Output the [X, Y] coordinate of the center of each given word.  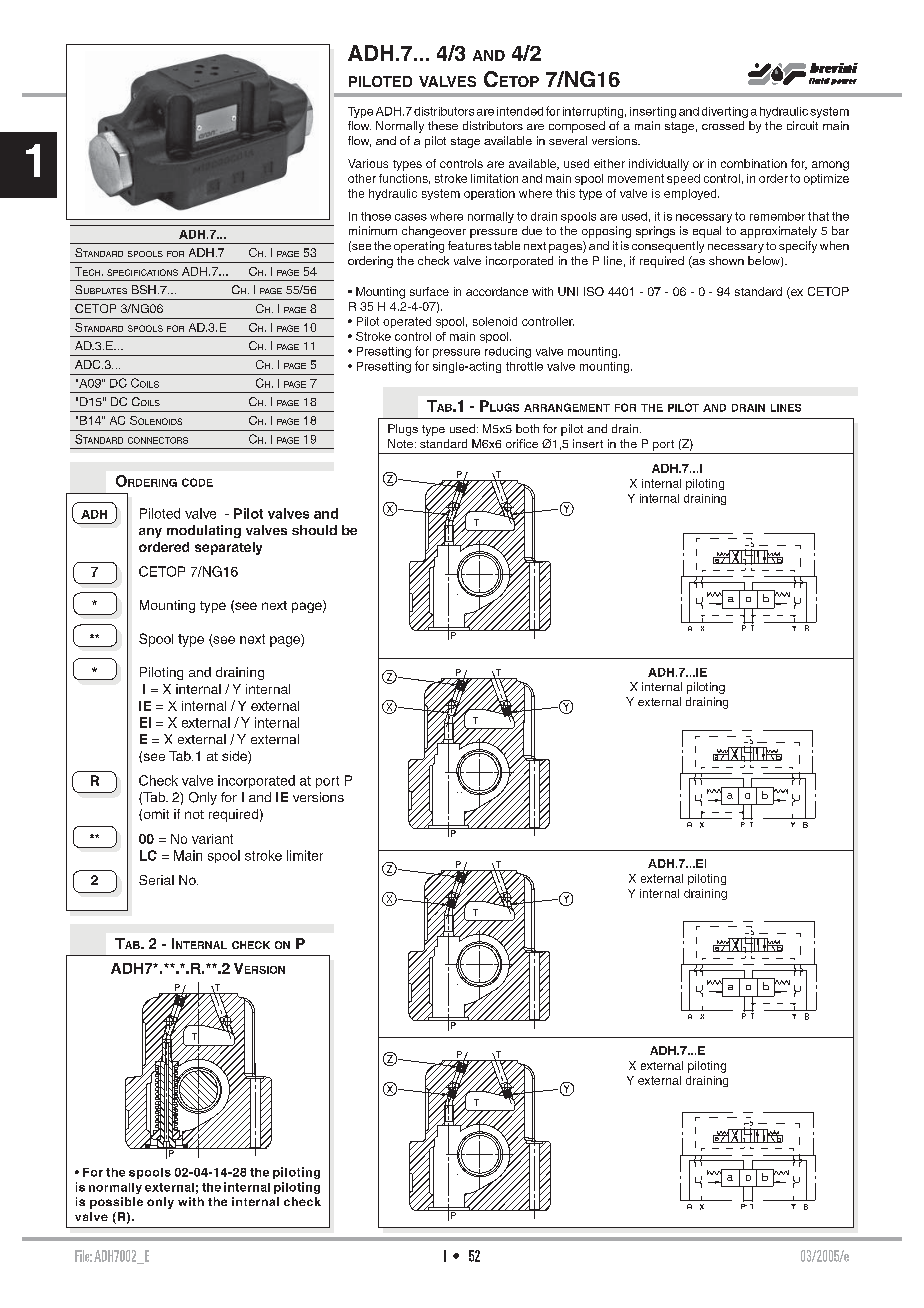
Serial [156, 880]
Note [400, 443]
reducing [508, 352]
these [443, 125]
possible [116, 1203]
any [150, 533]
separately [228, 548]
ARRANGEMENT [567, 407]
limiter [305, 855]
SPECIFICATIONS [142, 272]
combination [754, 163]
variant [212, 839]
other [362, 178]
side [235, 757]
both [527, 428]
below [765, 261]
